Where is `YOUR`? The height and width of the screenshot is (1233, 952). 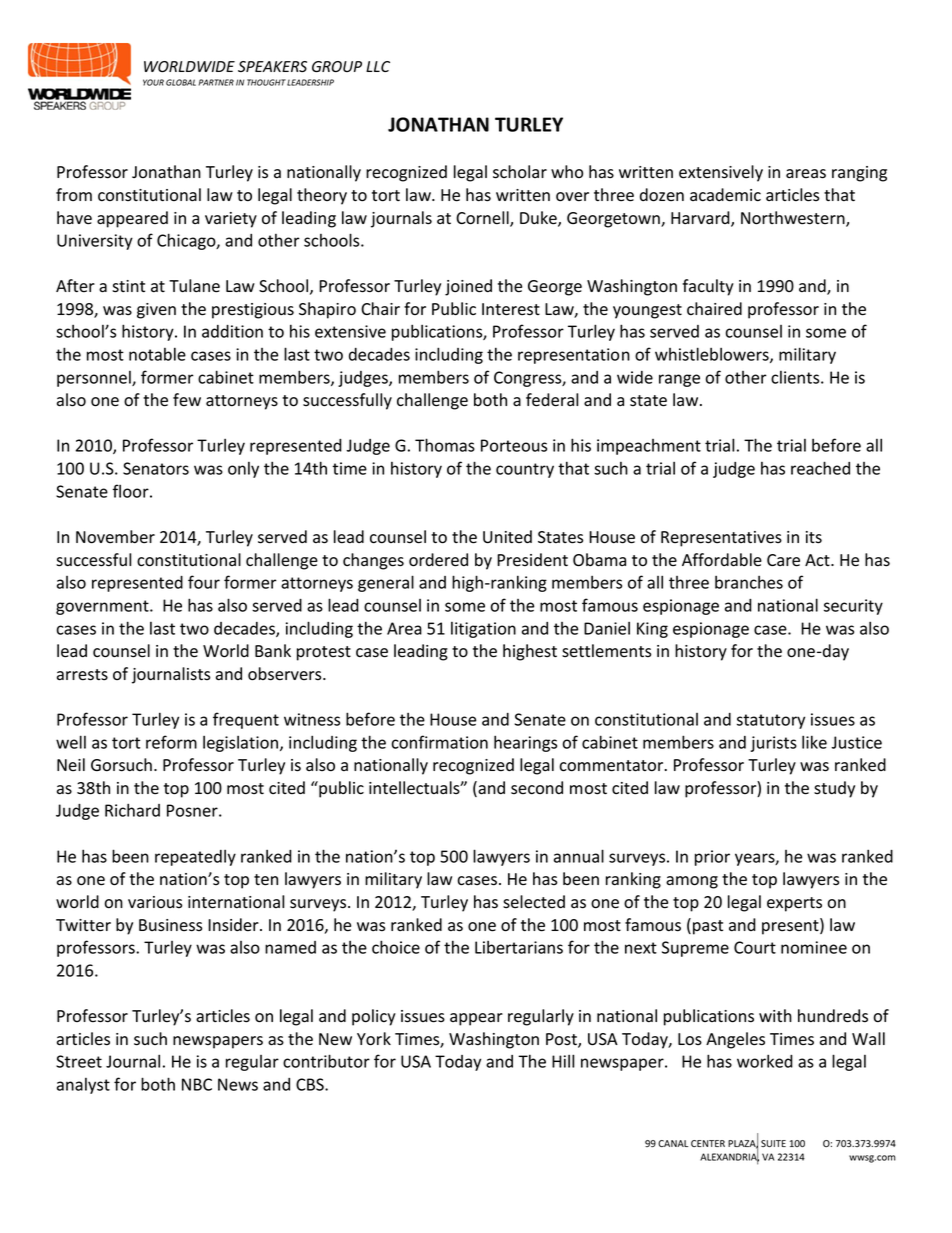
YOUR is located at coordinates (153, 82).
